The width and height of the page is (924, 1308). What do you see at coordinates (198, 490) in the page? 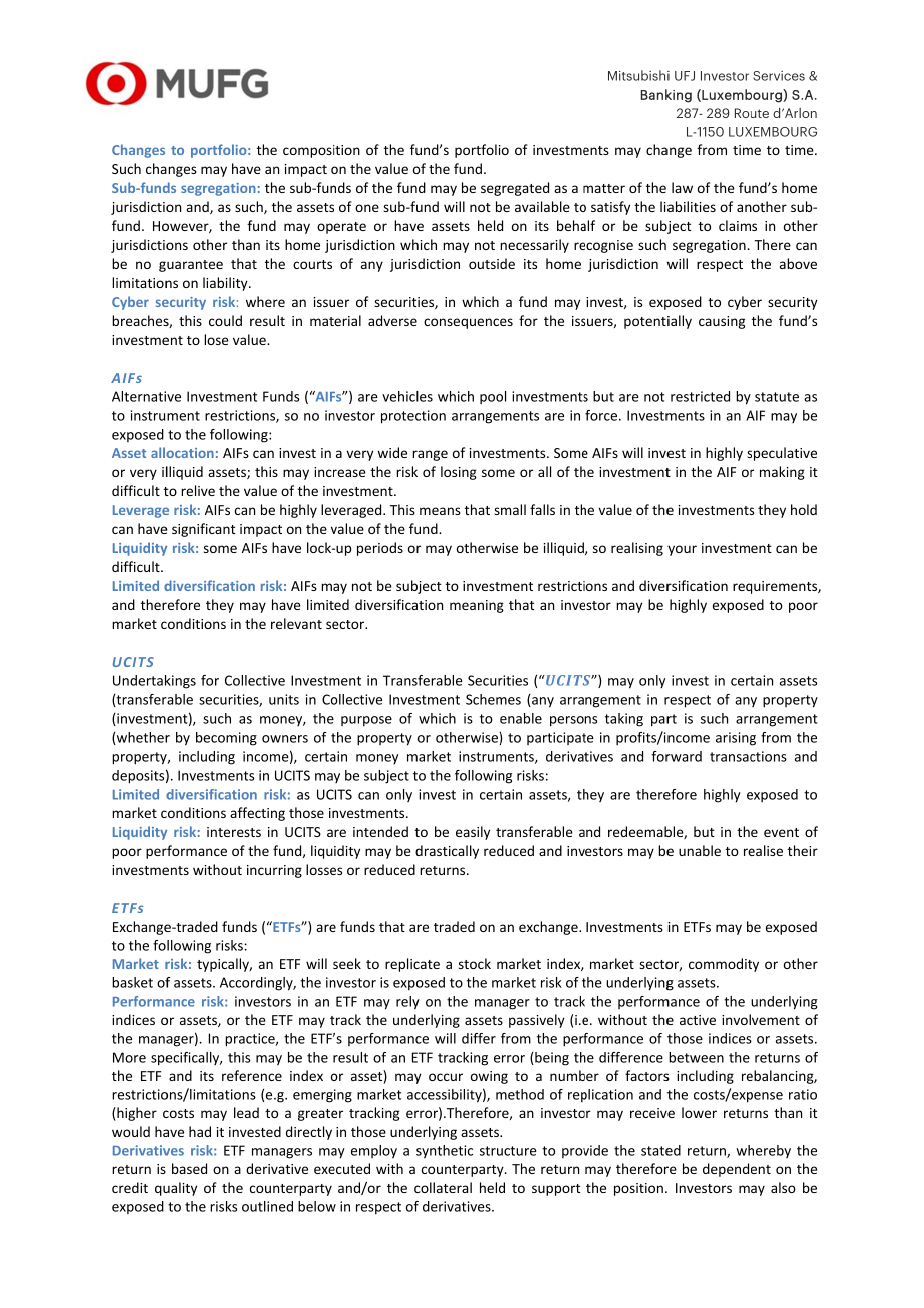
I see `relive` at bounding box center [198, 490].
